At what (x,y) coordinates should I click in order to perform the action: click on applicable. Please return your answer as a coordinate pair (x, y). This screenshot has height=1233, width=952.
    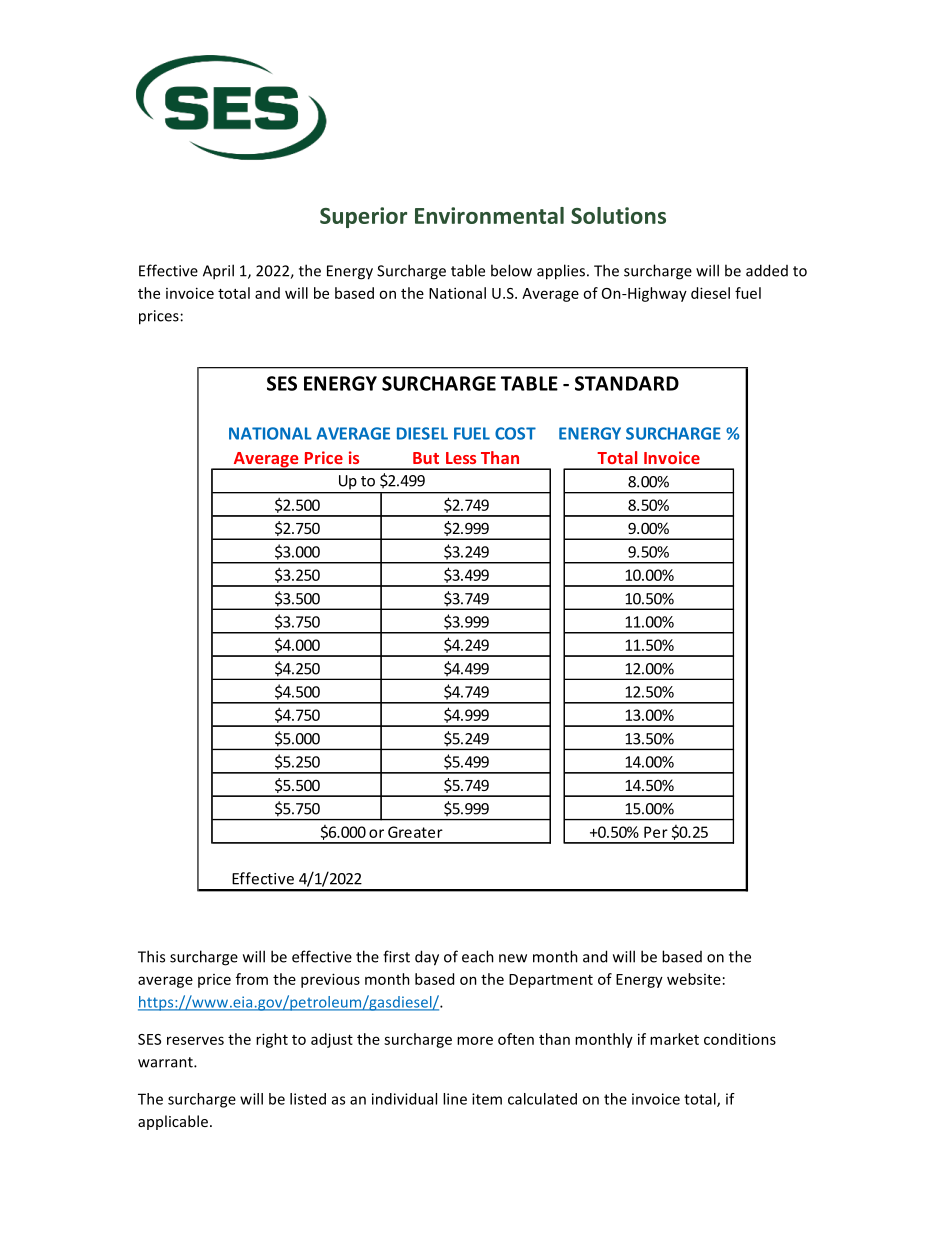
    Looking at the image, I should click on (173, 1122).
